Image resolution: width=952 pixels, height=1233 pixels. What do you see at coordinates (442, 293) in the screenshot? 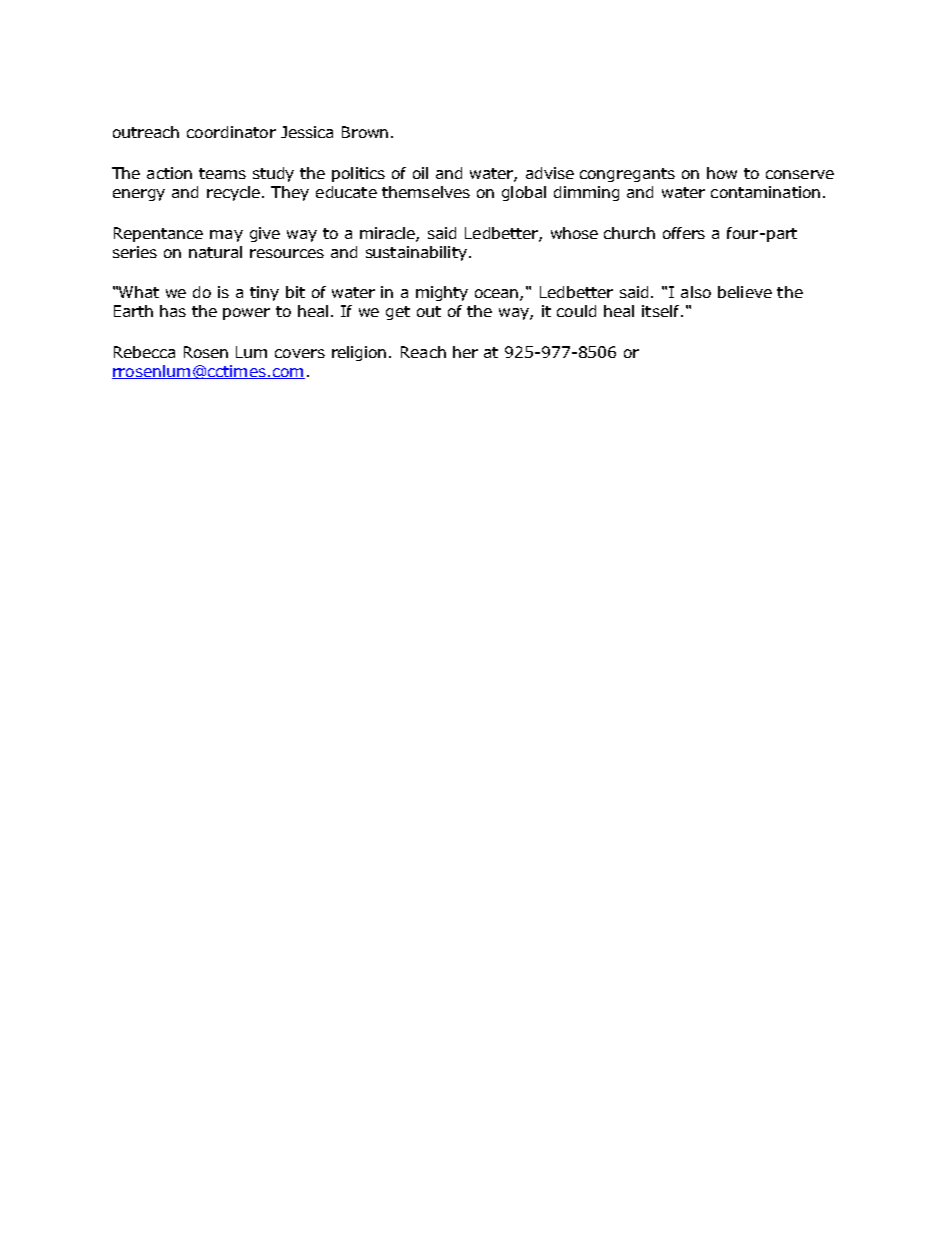
I see `mighty` at bounding box center [442, 293].
